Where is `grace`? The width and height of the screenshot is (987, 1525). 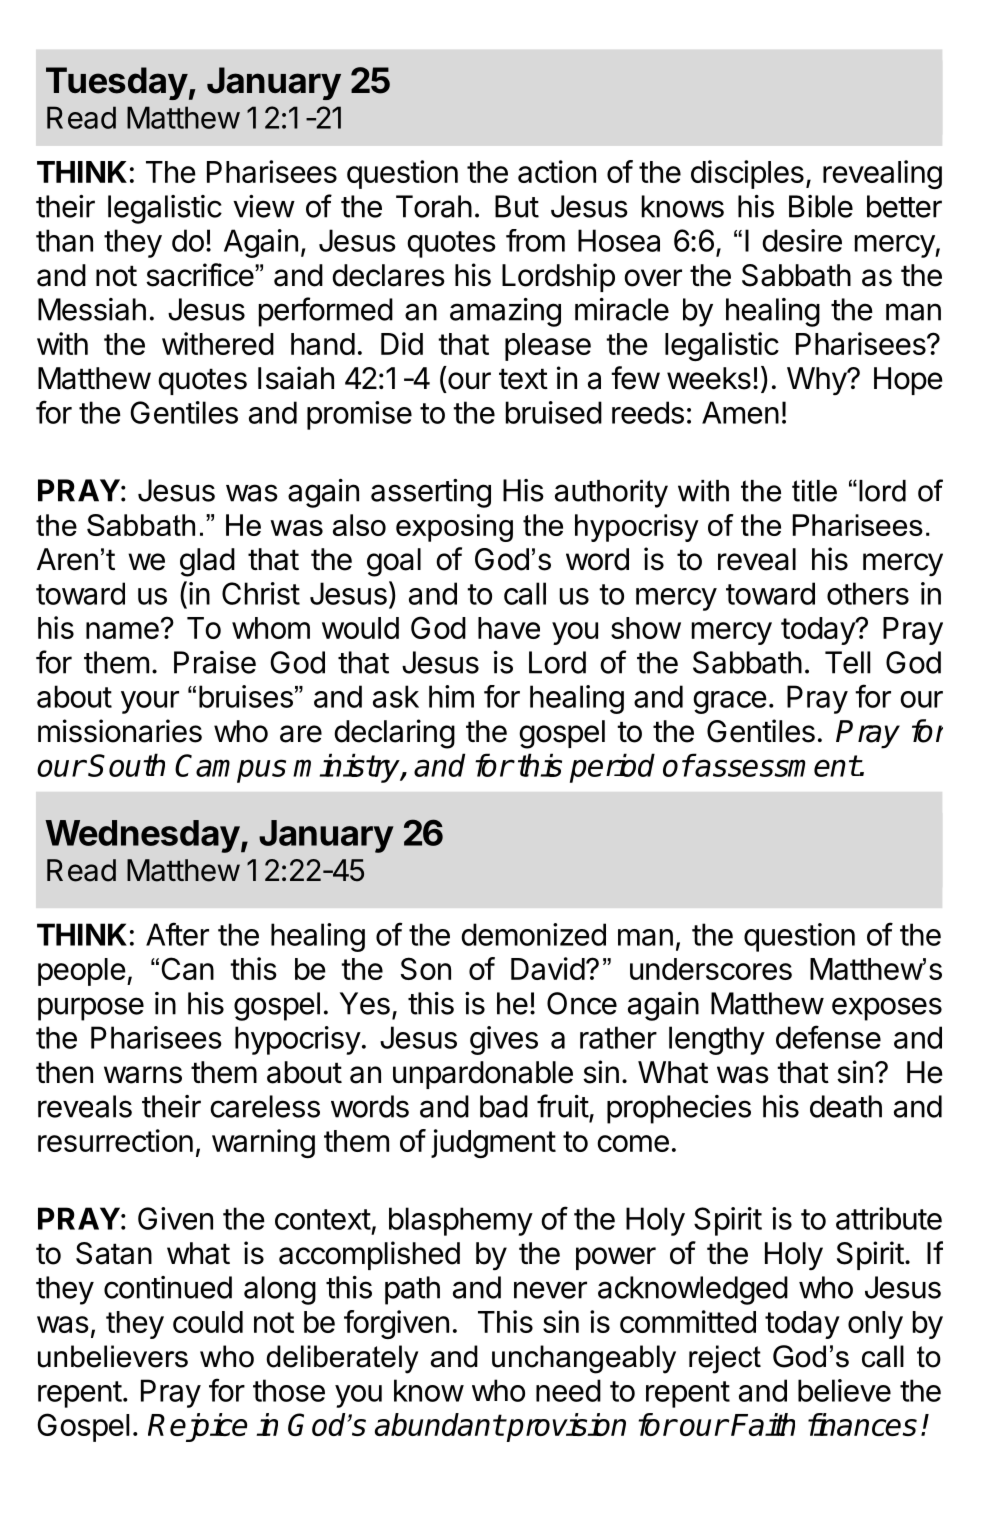
grace is located at coordinates (730, 702).
